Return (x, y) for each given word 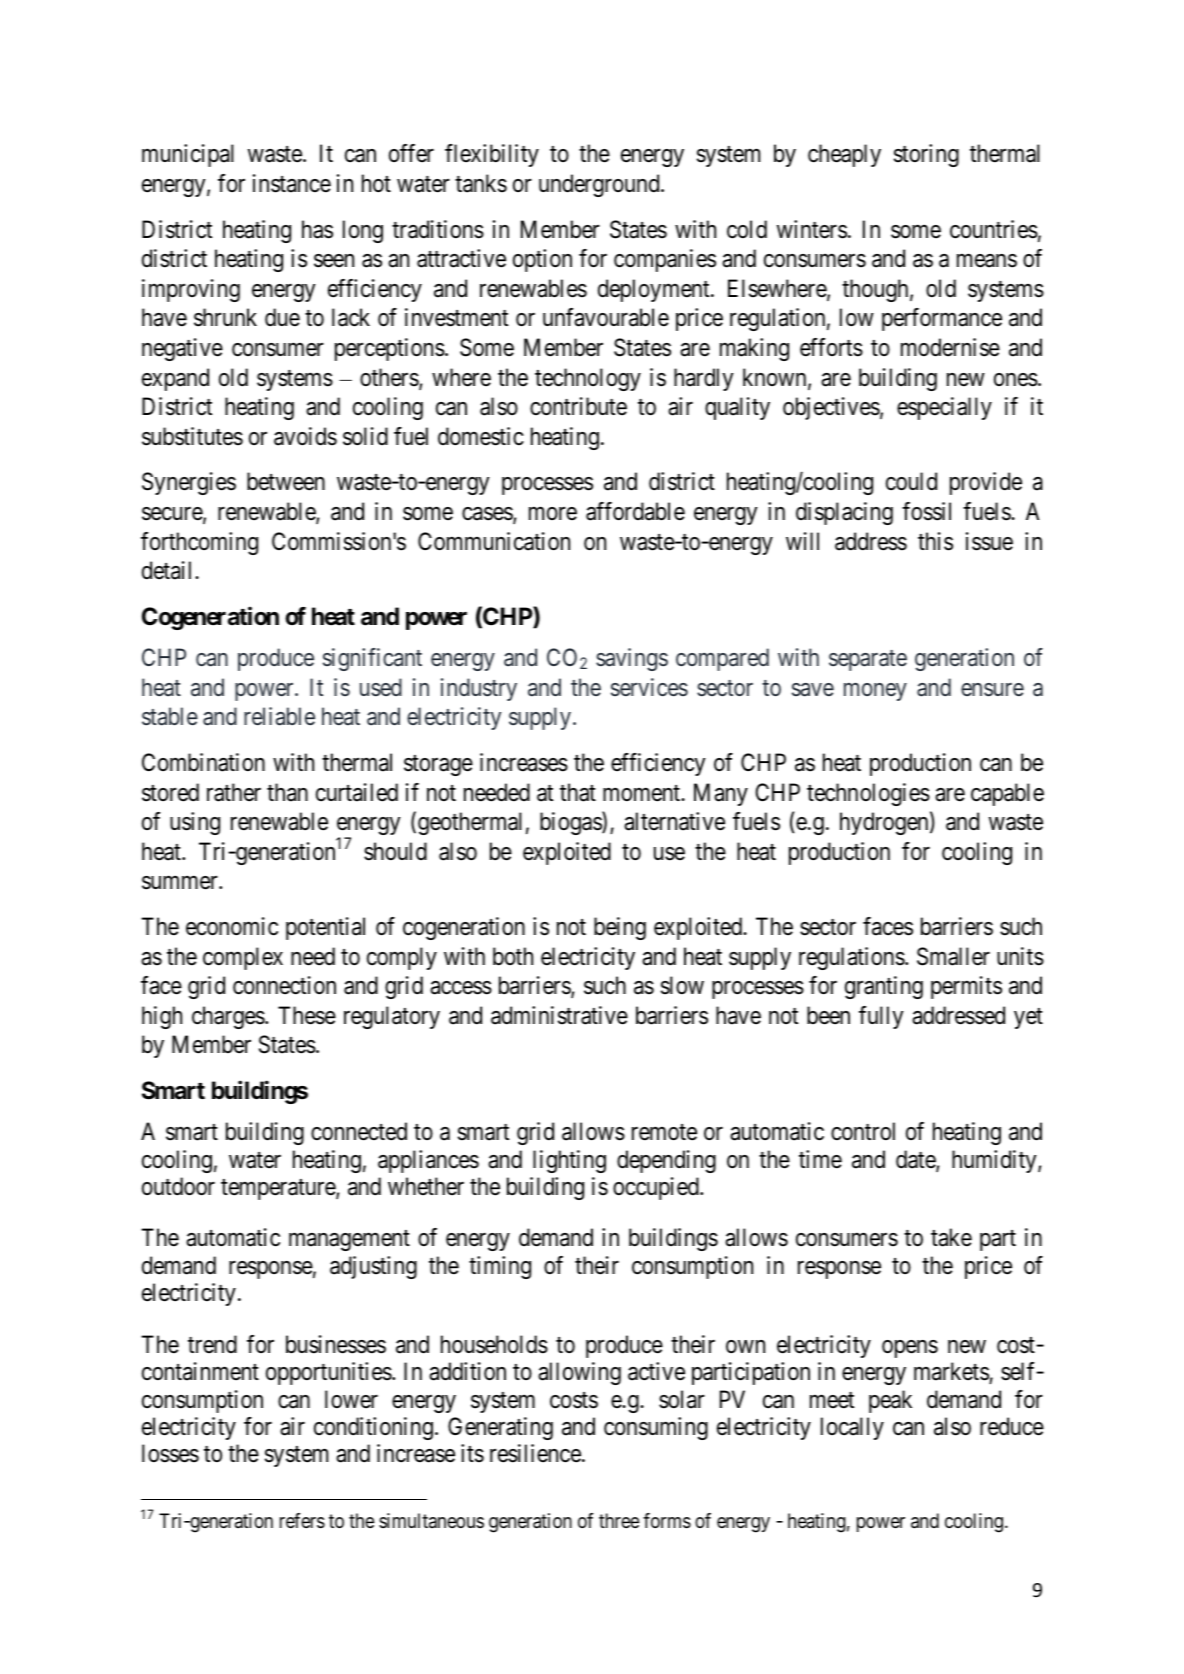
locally (852, 1428)
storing (926, 155)
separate (868, 661)
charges (228, 1017)
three (619, 1520)
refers (302, 1521)
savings (632, 659)
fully (881, 1017)
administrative (559, 1015)
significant (372, 659)
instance (292, 183)
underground (600, 185)
